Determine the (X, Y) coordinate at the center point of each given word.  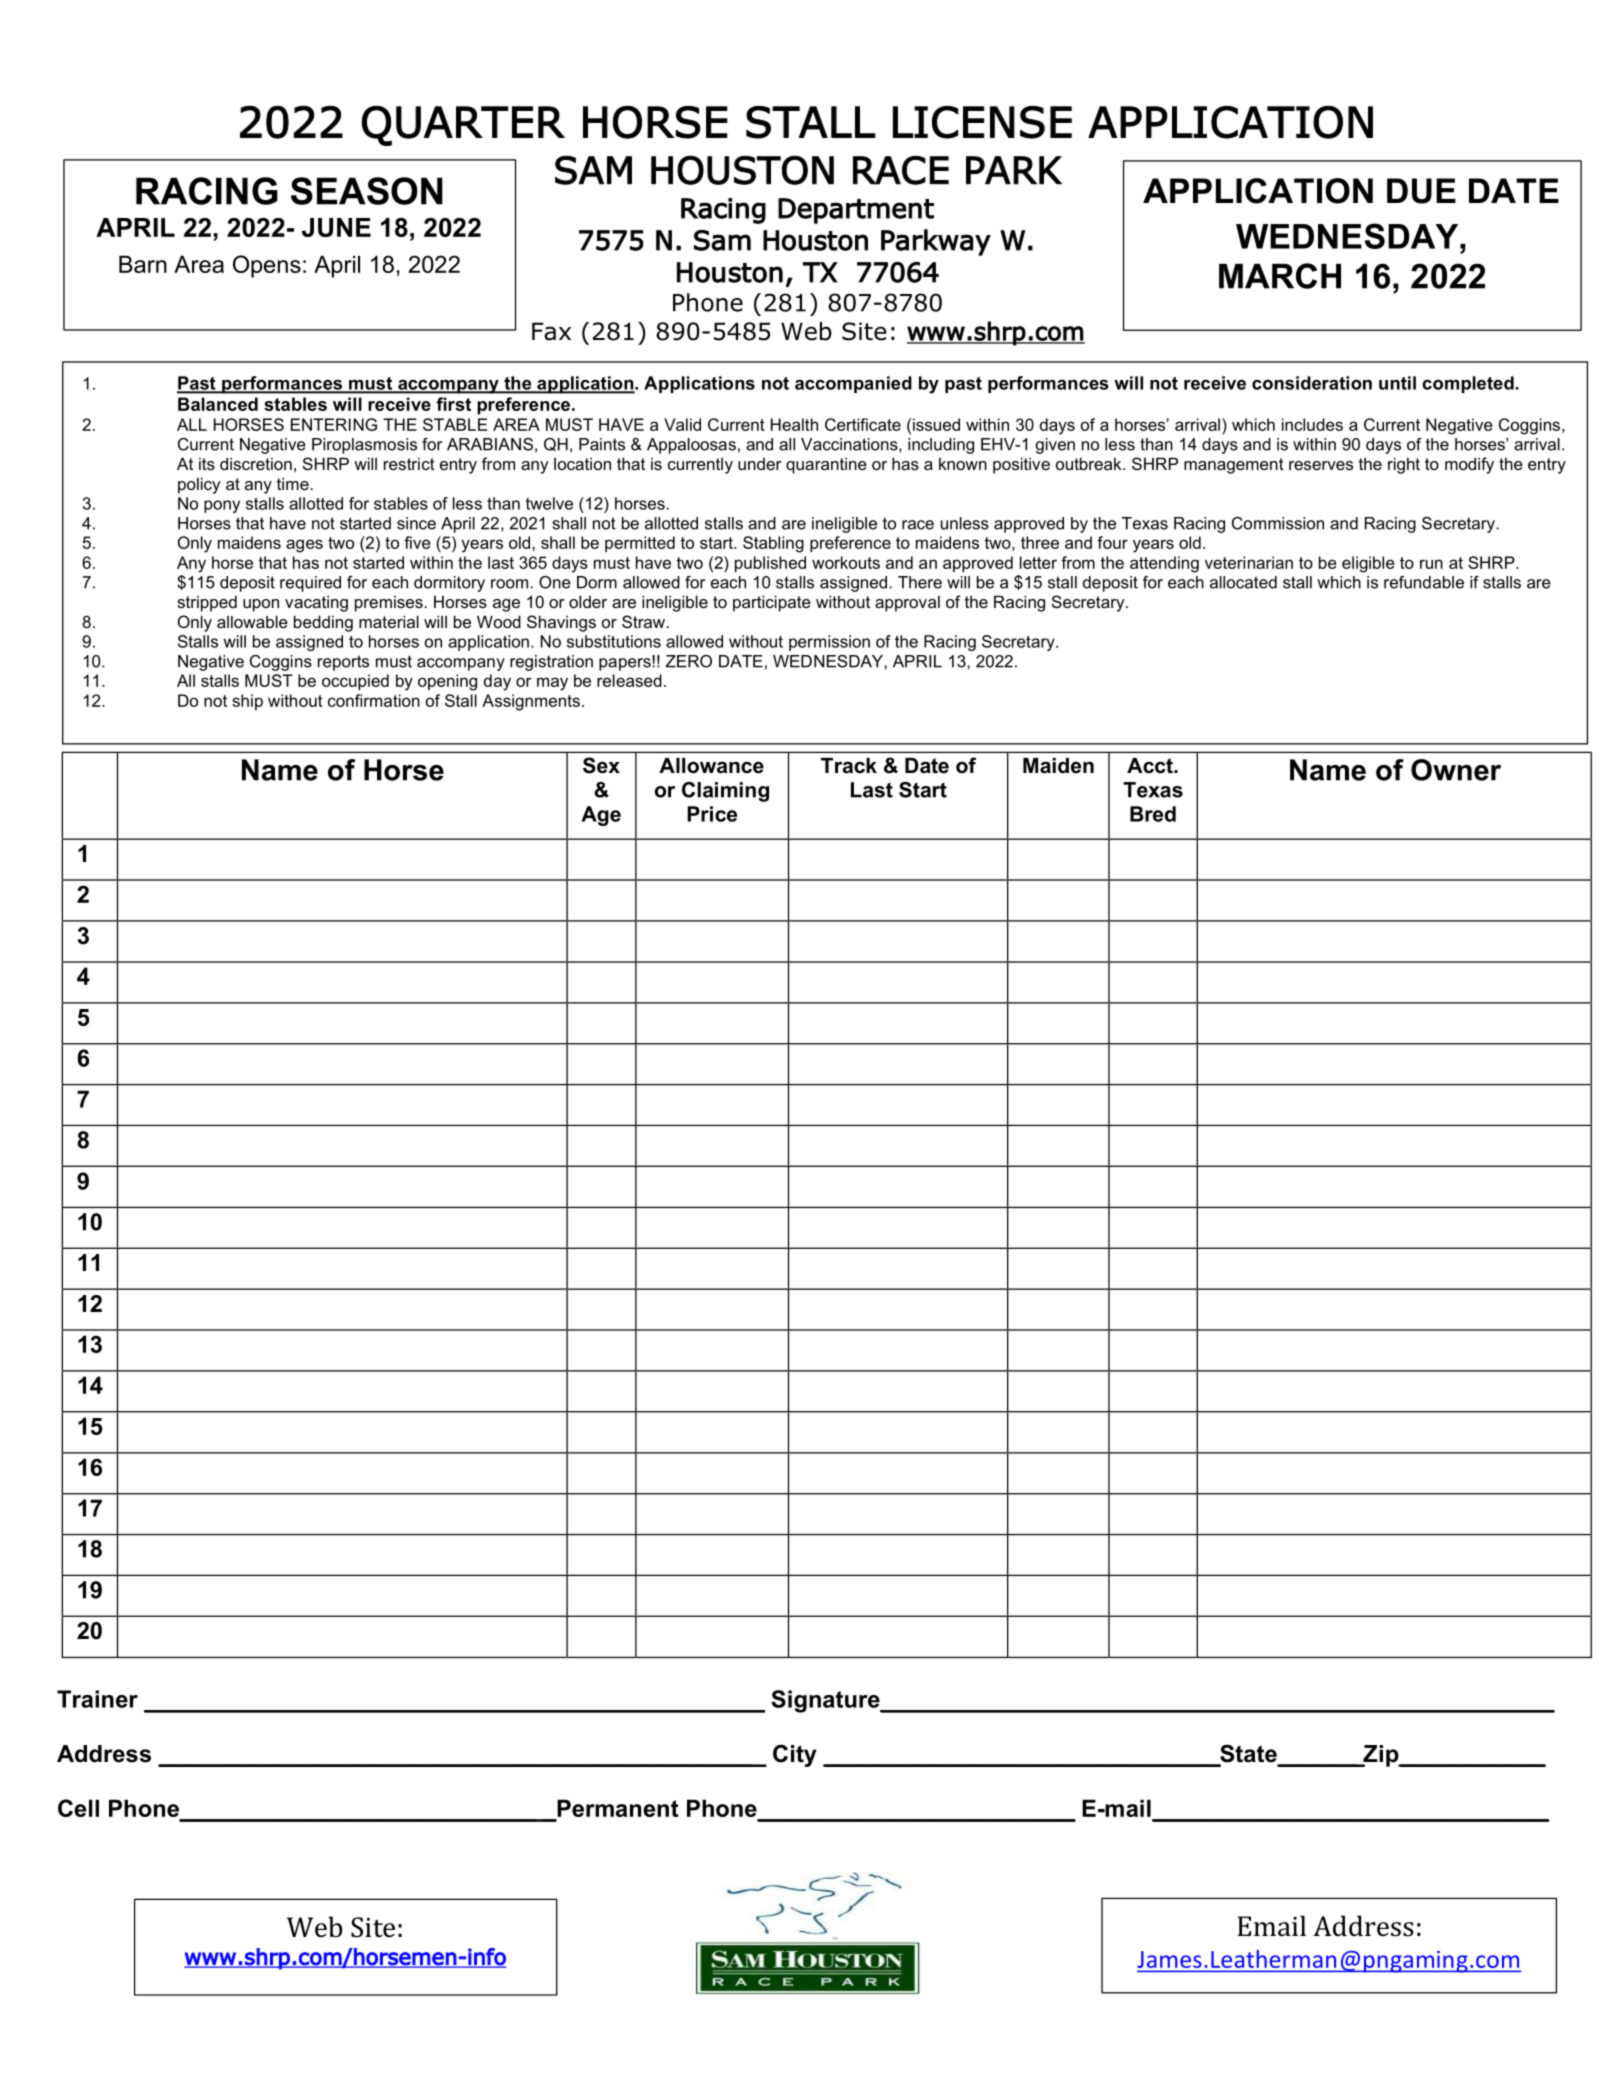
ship (247, 702)
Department (856, 211)
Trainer (97, 1699)
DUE (1421, 191)
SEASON (367, 191)
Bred (1153, 814)
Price (712, 814)
